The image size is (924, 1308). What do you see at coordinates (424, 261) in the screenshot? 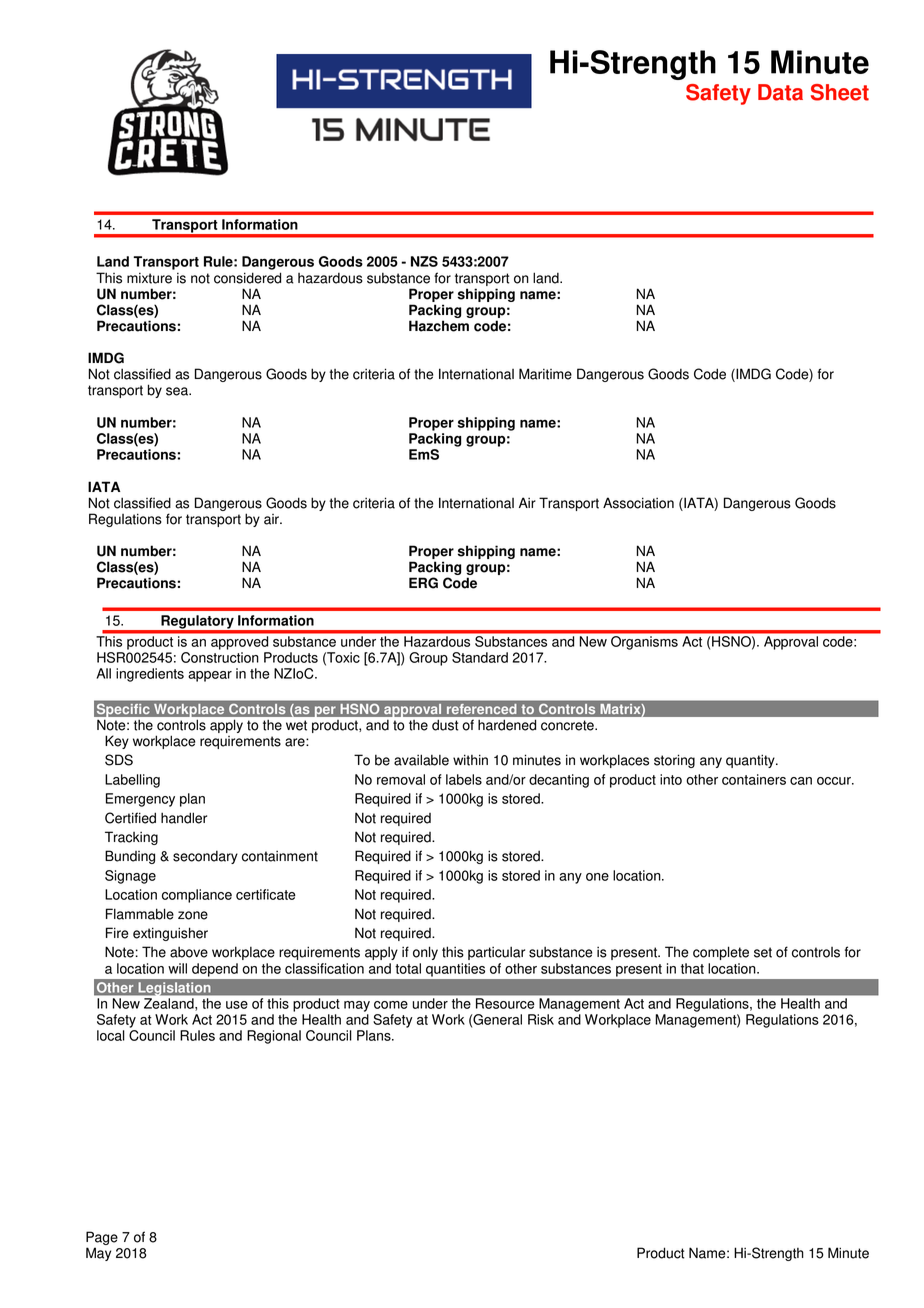
I see `NZS` at bounding box center [424, 261].
